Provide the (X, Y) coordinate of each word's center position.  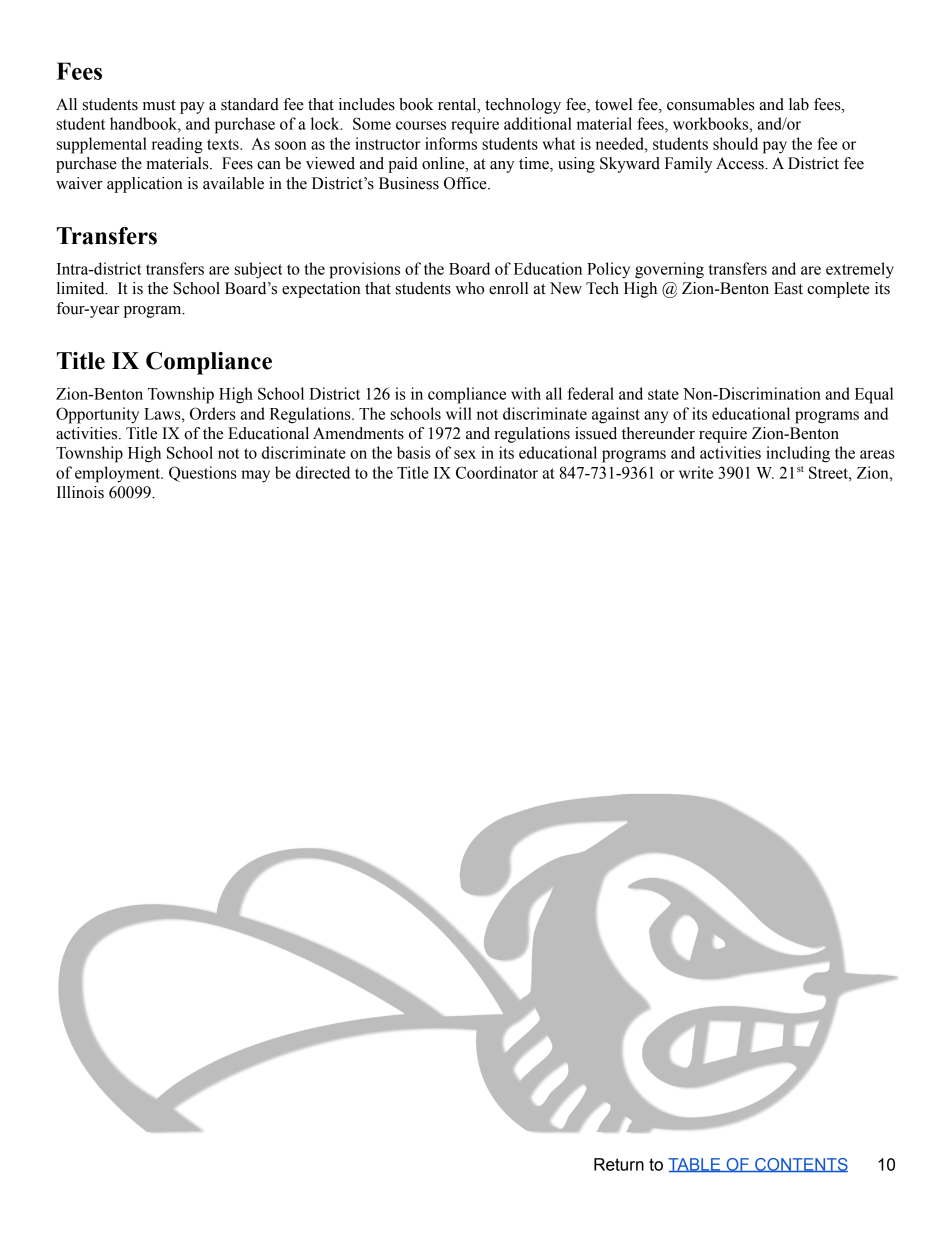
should (735, 143)
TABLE (695, 1165)
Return (619, 1164)
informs (451, 143)
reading (177, 145)
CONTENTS (800, 1165)
